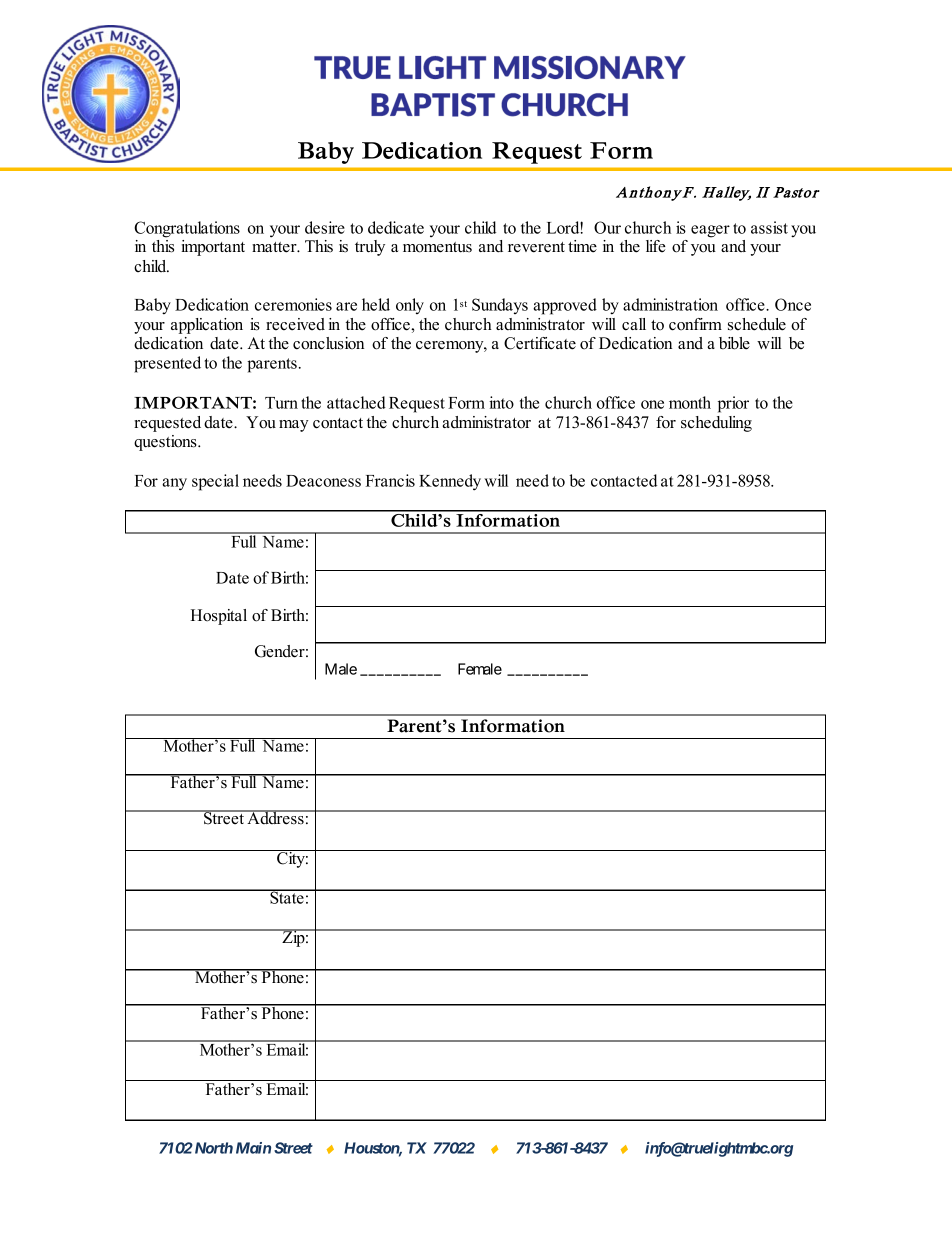 The height and width of the screenshot is (1233, 952). Describe the element at coordinates (219, 617) in the screenshot. I see `Hospital` at that location.
